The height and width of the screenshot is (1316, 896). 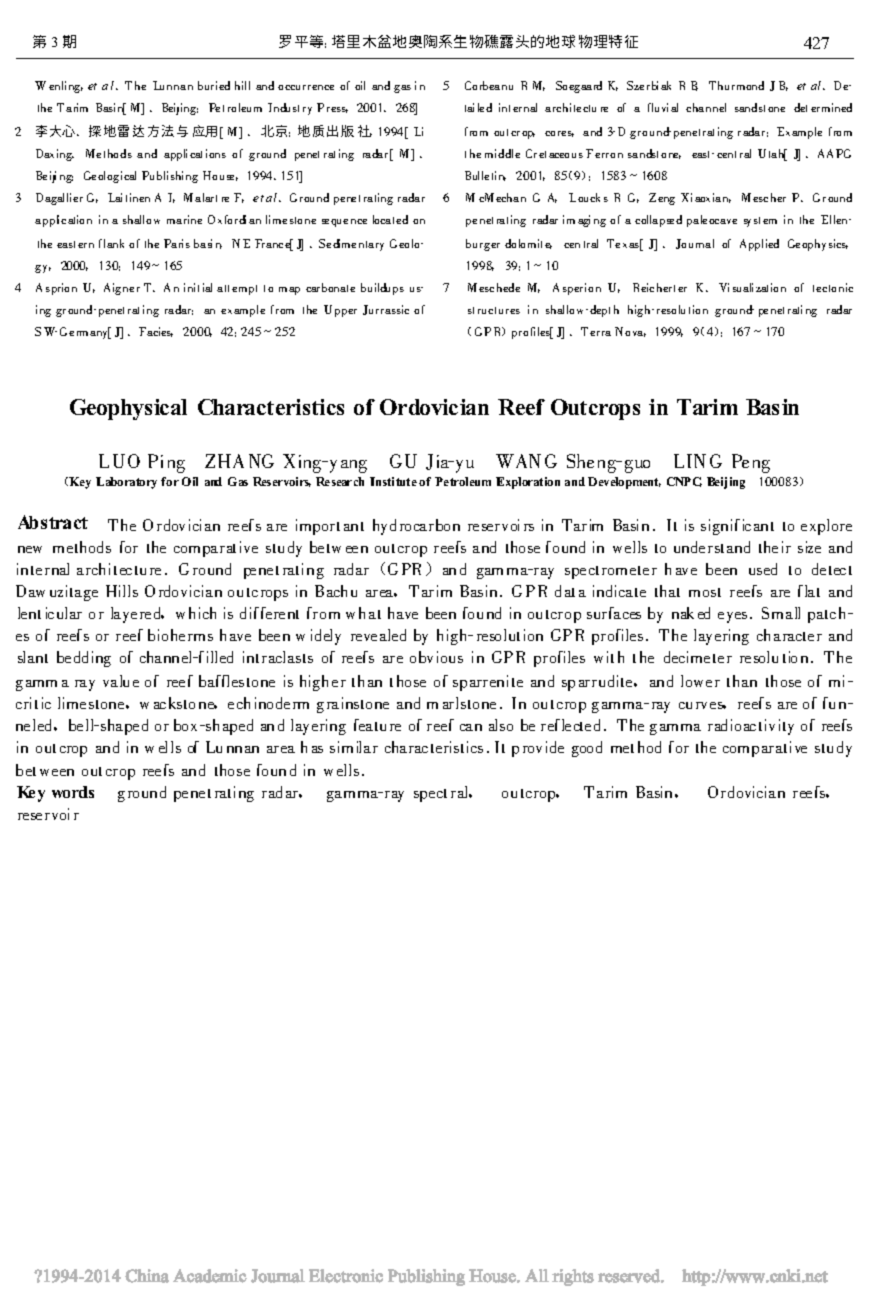 What do you see at coordinates (736, 85) in the screenshot?
I see `Thurmond` at bounding box center [736, 85].
